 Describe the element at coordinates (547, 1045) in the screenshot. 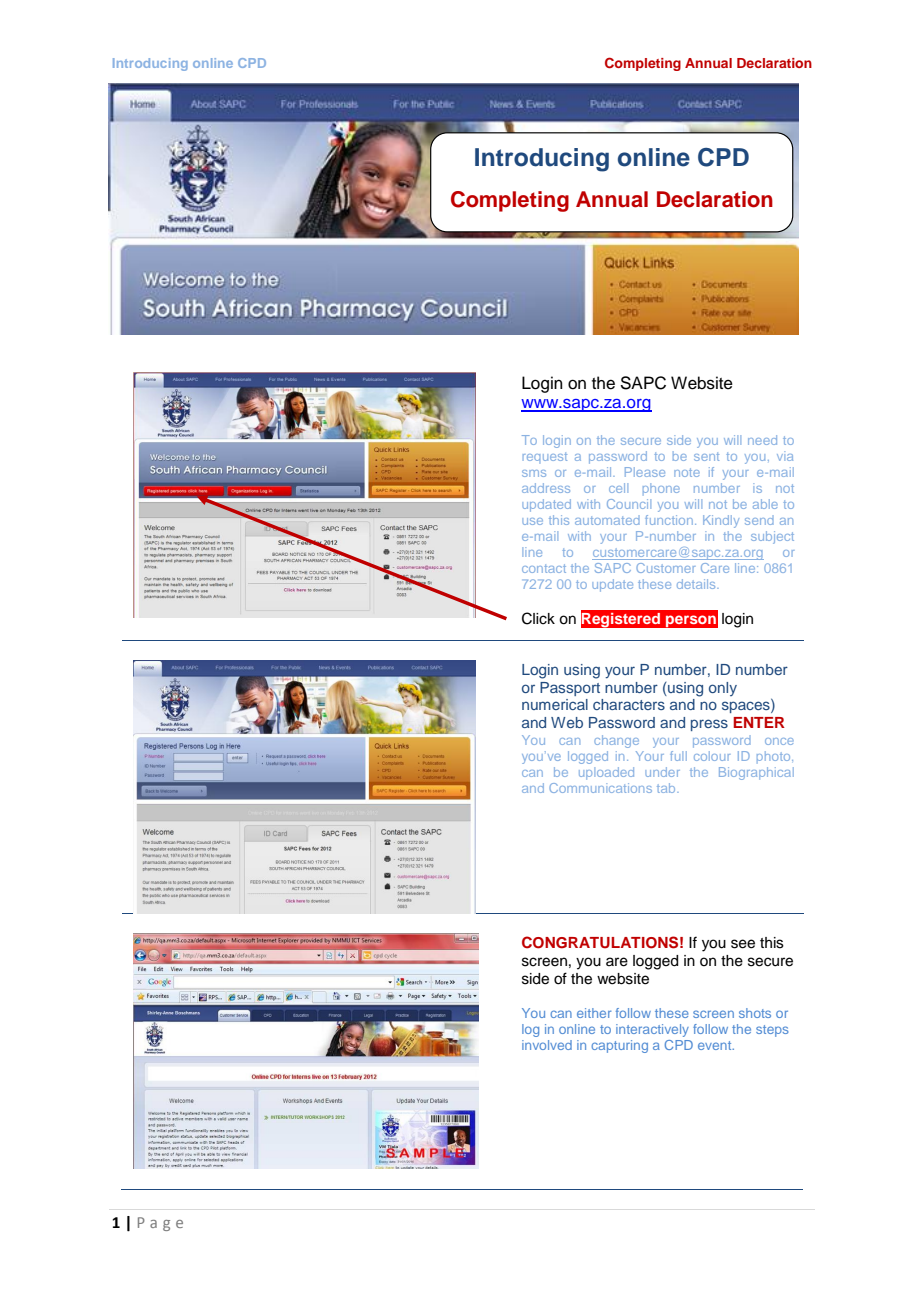

I see `involved` at that location.
